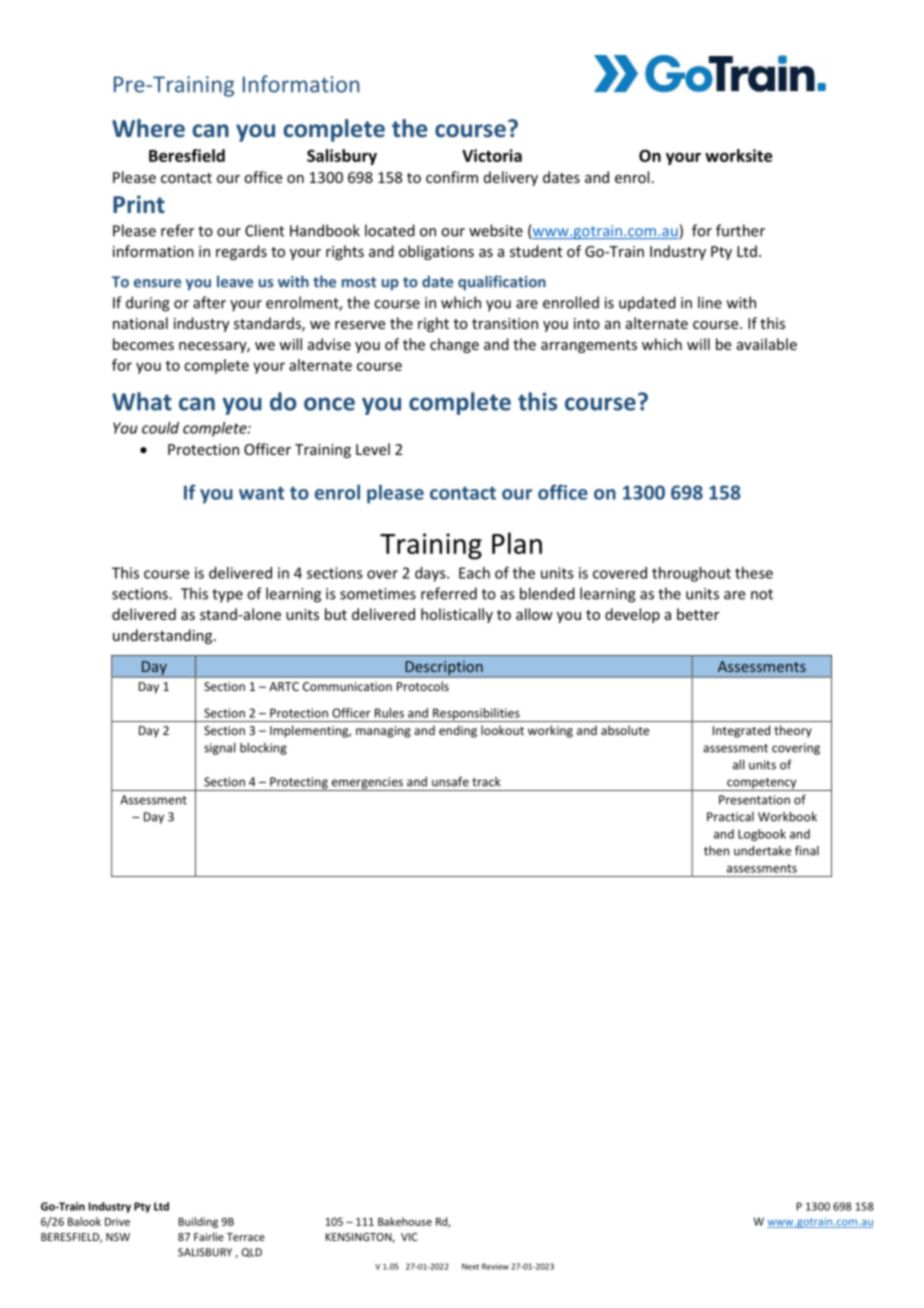  Describe the element at coordinates (452, 177) in the screenshot. I see `confirm` at that location.
